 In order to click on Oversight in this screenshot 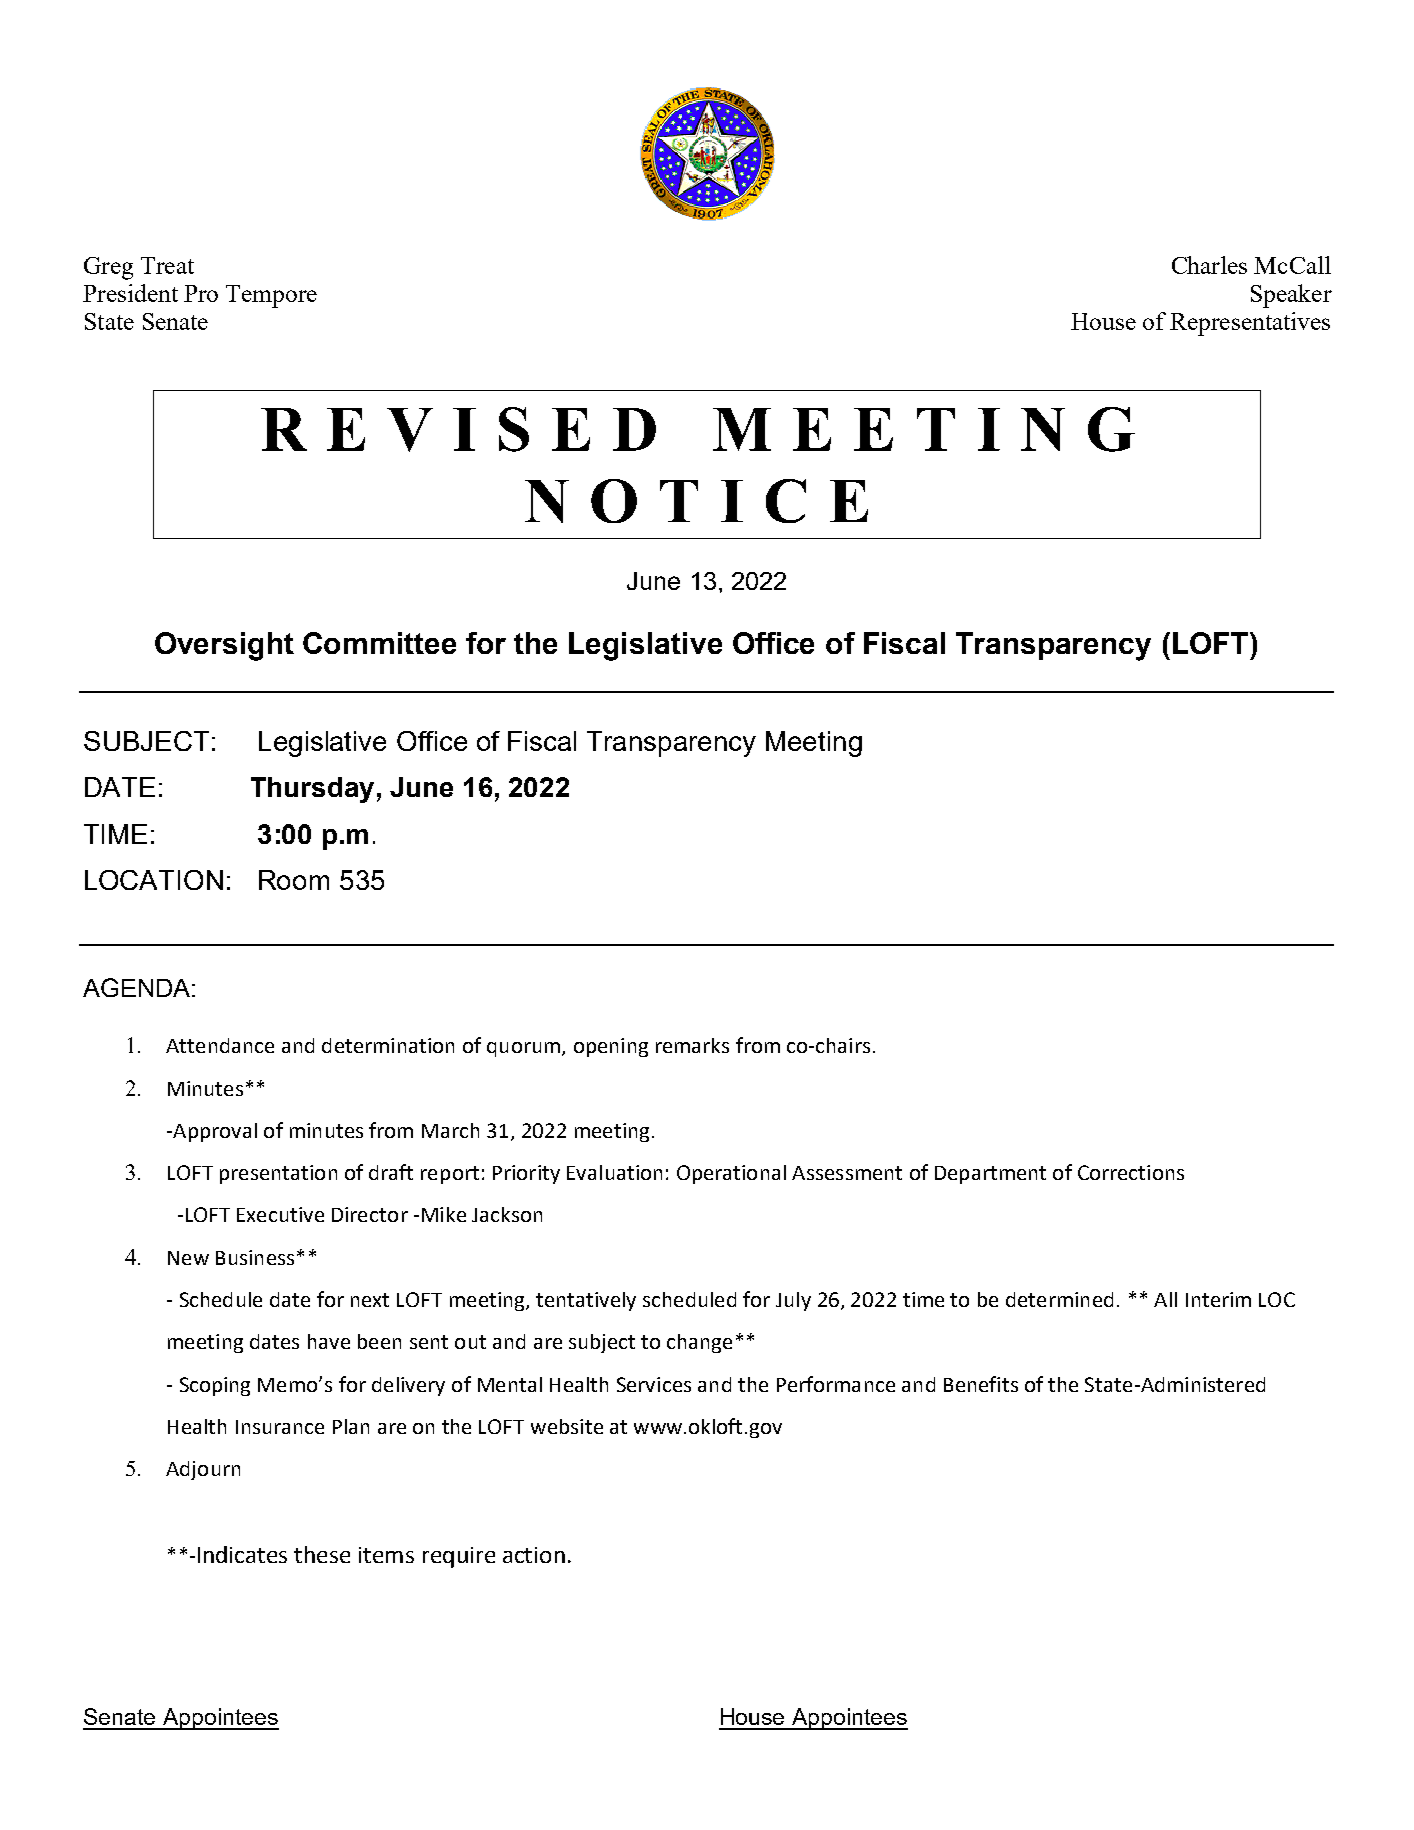, I will do `click(224, 646)`.
